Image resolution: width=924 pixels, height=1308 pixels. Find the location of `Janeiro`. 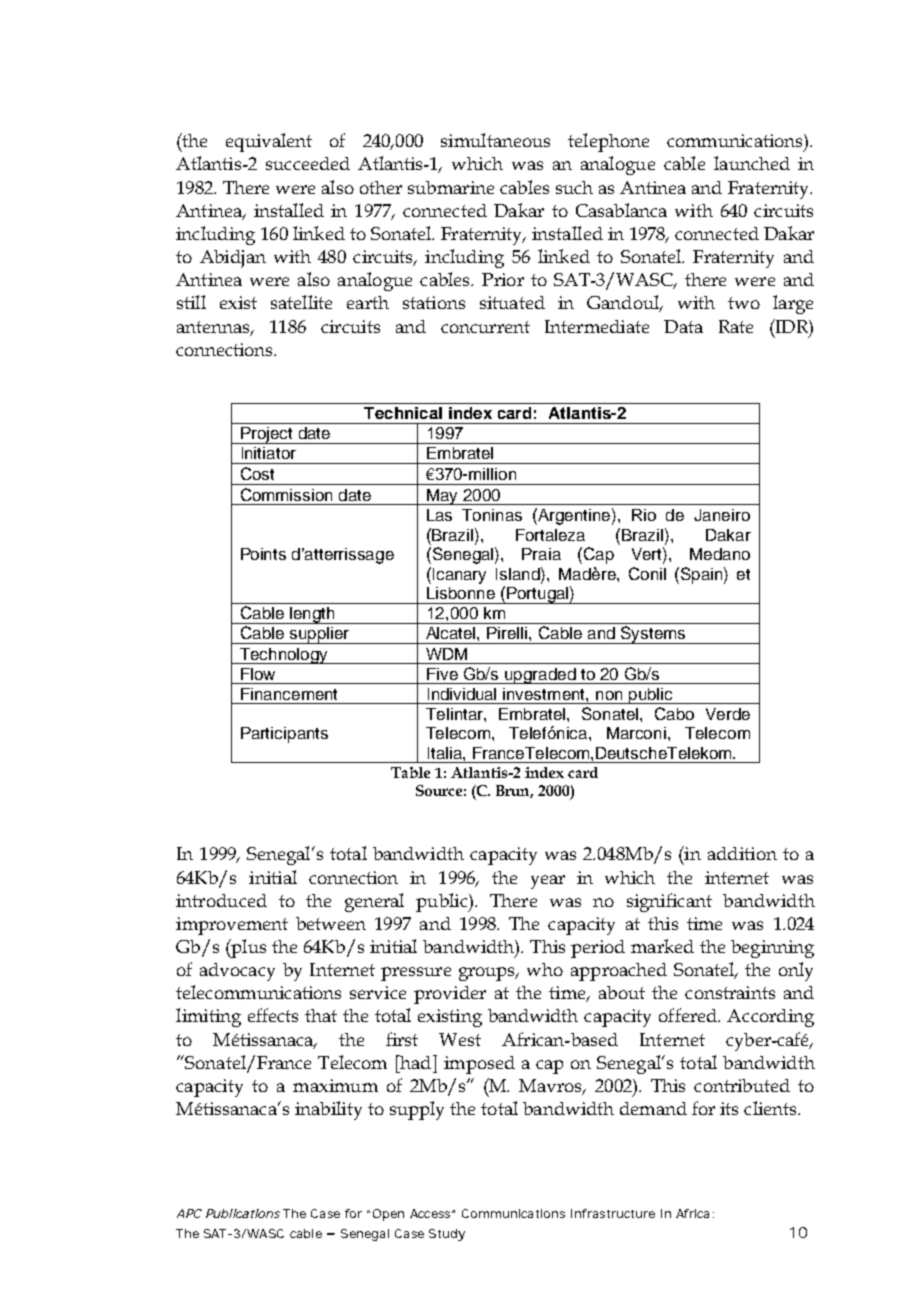

Janeiro is located at coordinates (722, 515).
